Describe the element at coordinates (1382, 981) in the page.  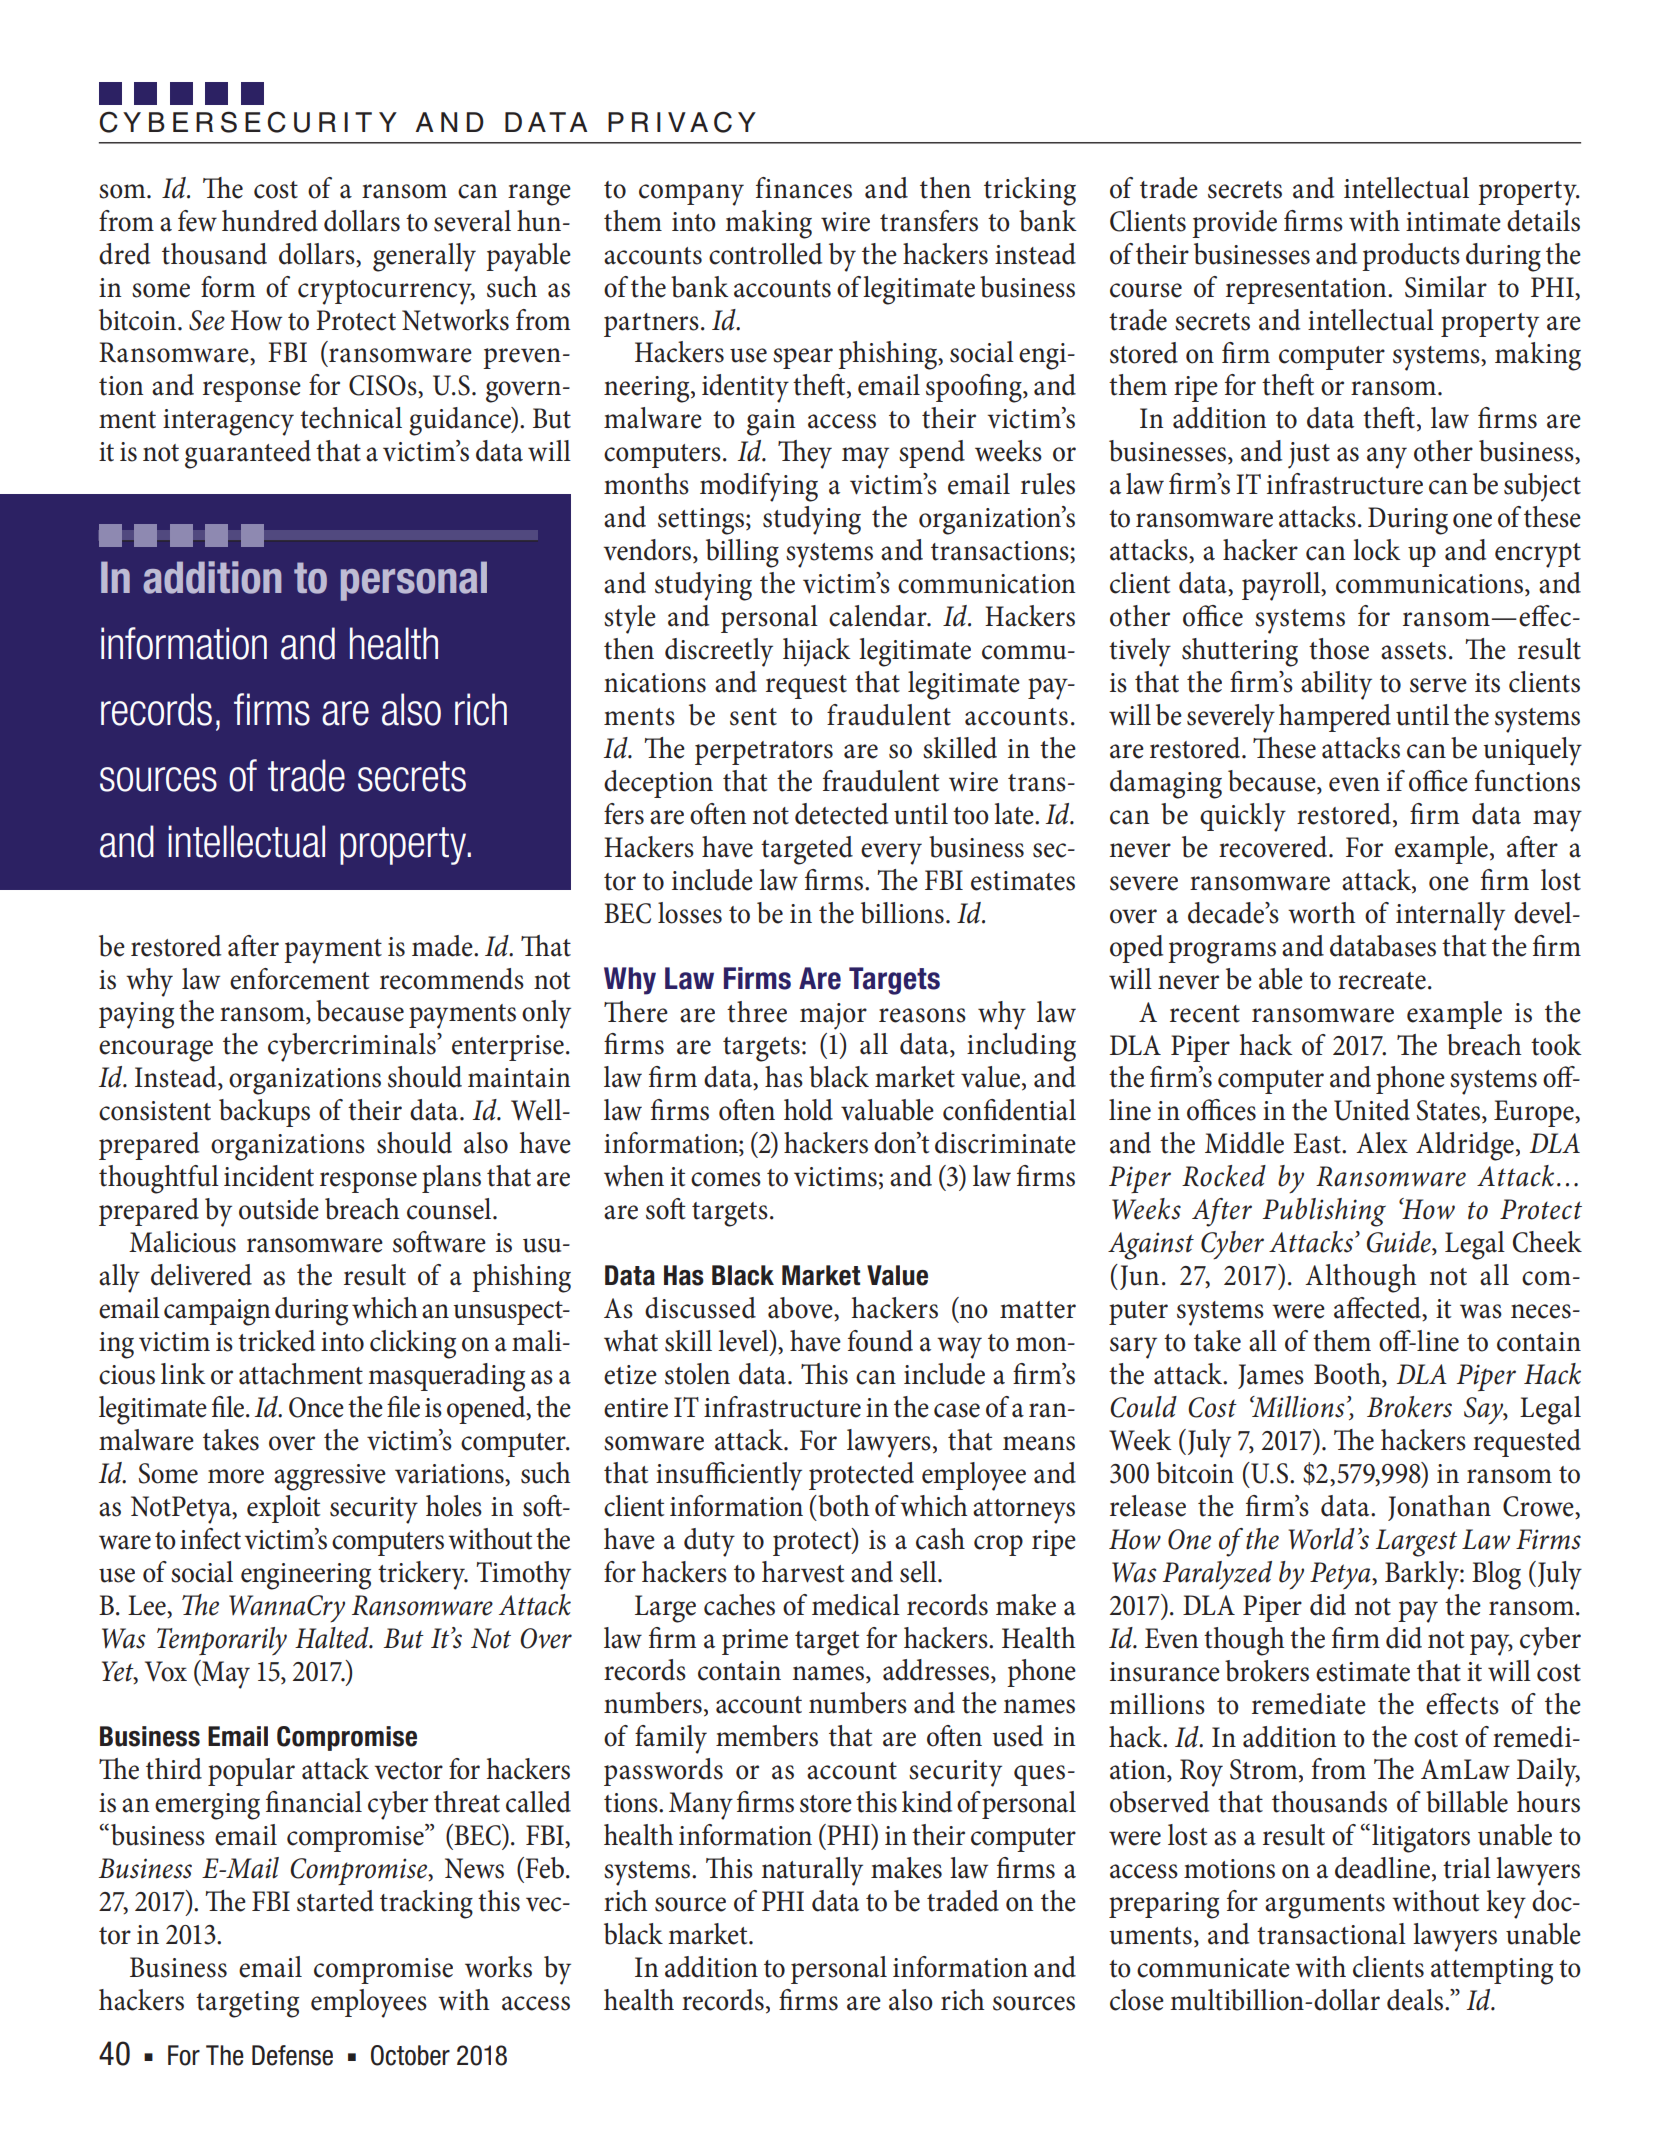
I see `recreate` at that location.
